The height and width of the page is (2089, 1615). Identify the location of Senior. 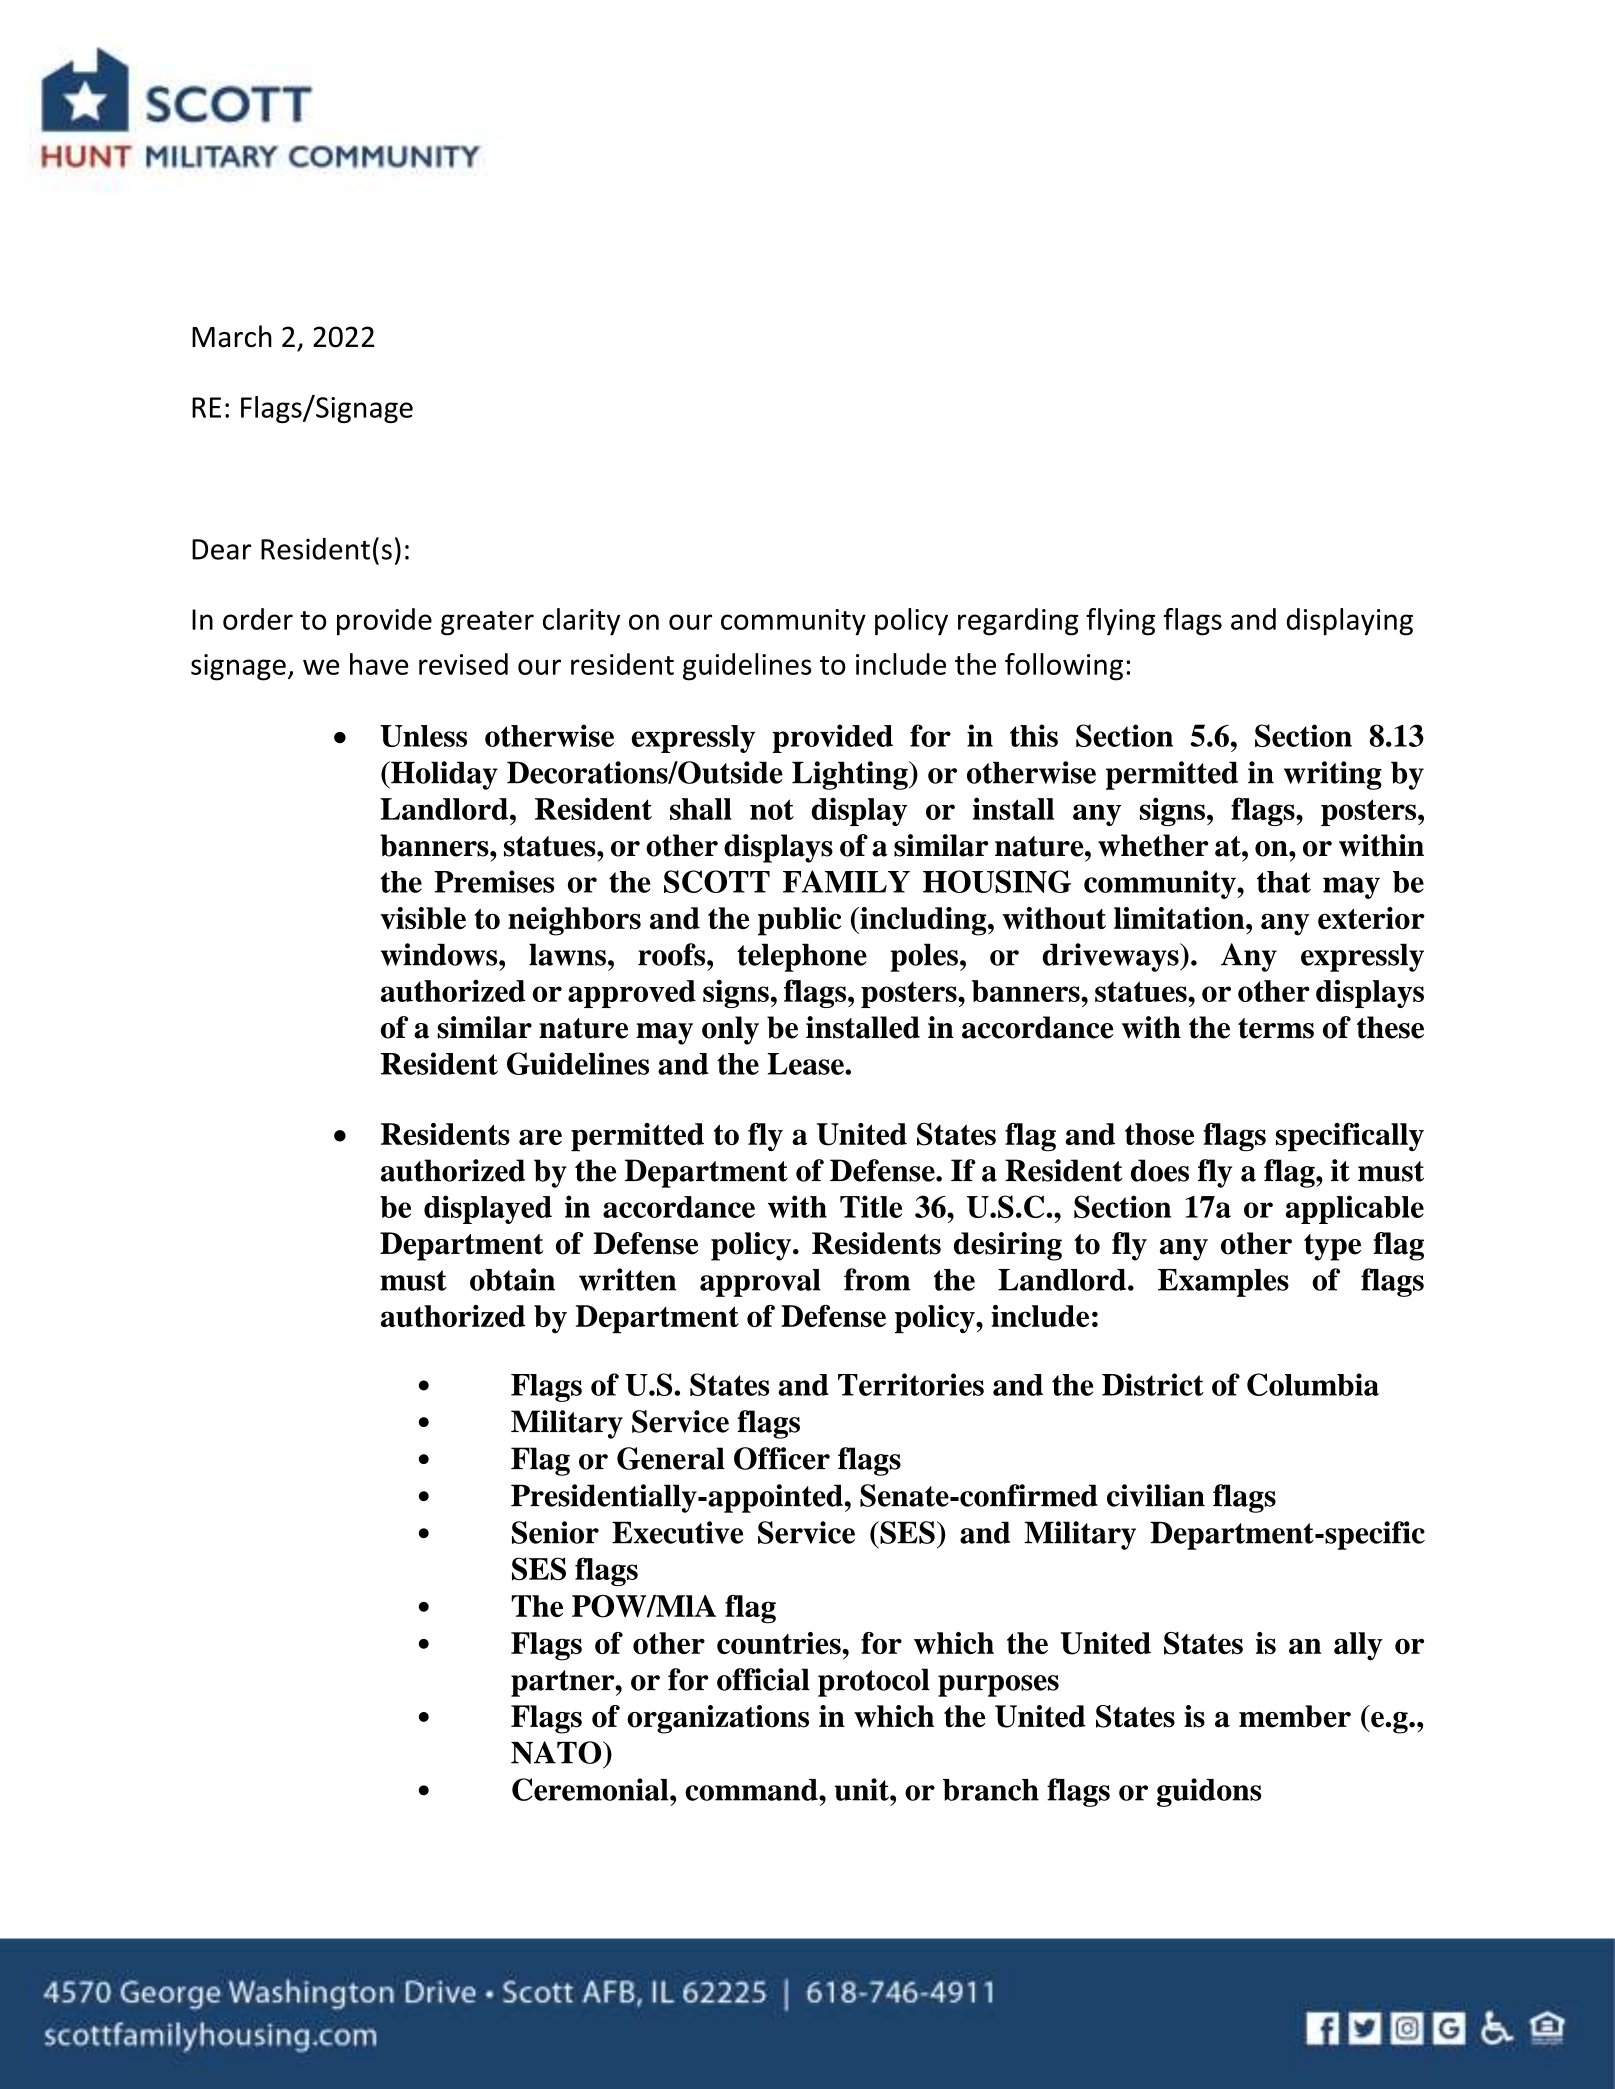
(555, 1532).
